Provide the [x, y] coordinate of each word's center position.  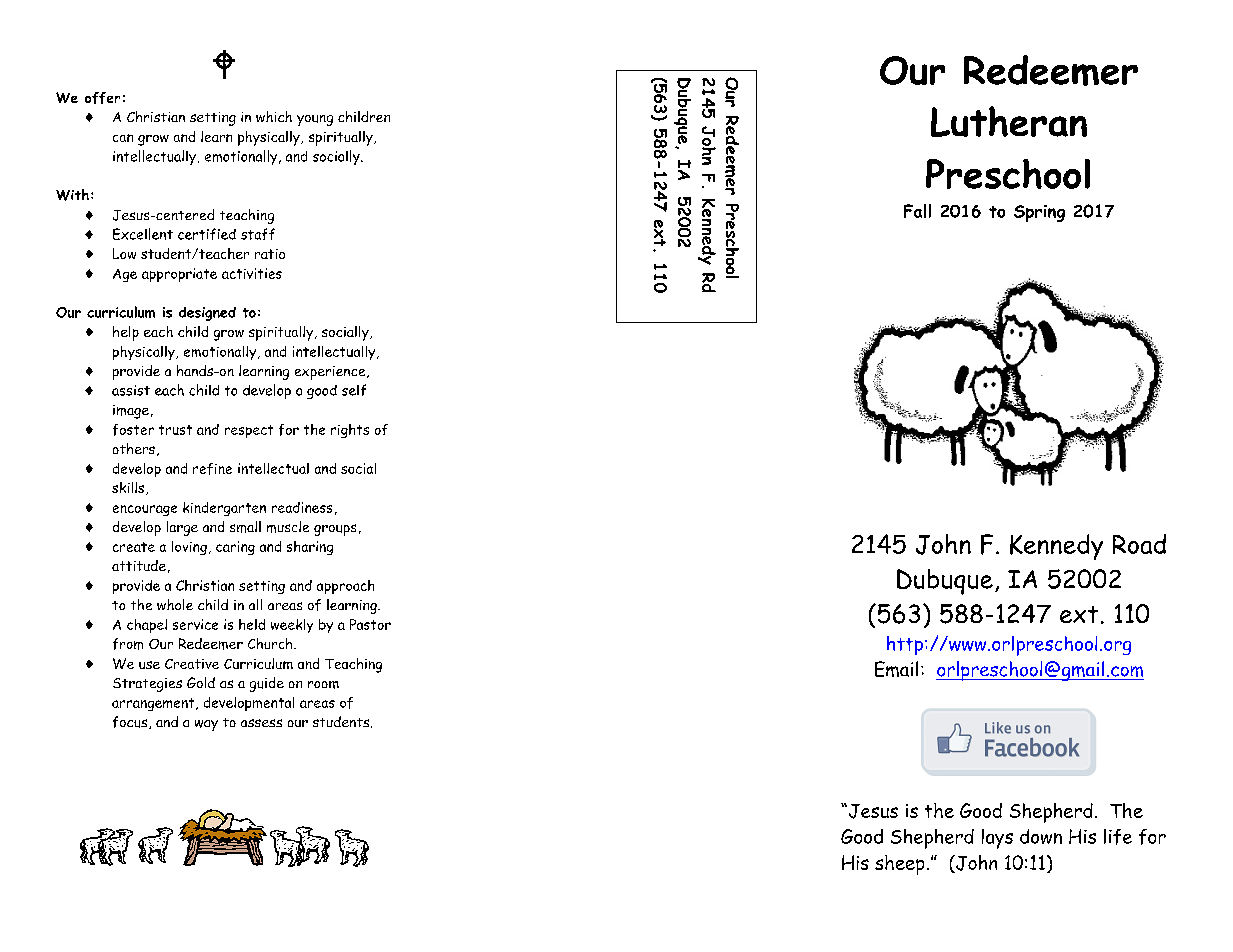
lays [997, 839]
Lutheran [1009, 121]
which [274, 116]
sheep [899, 865]
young [315, 120]
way [206, 725]
